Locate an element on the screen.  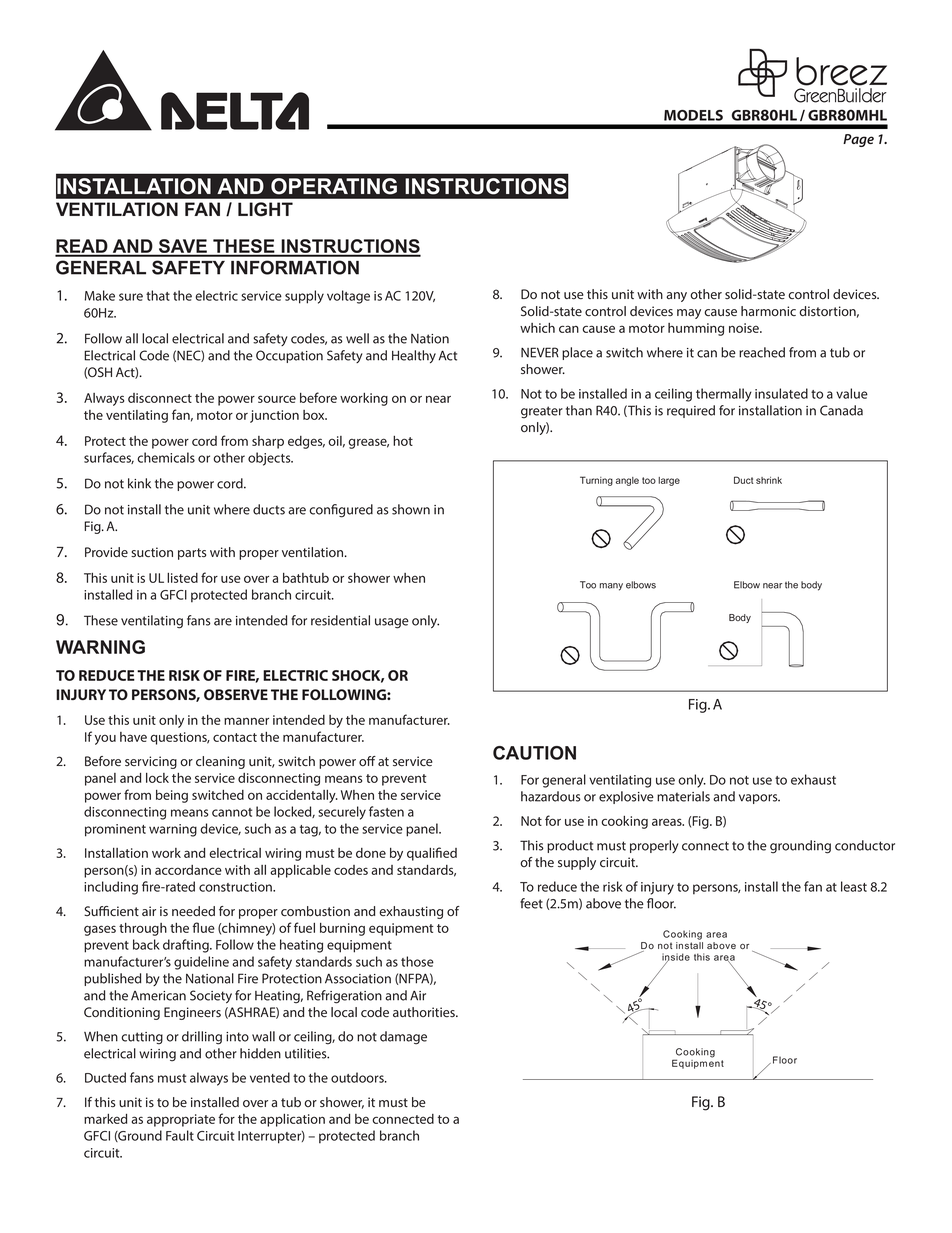
being is located at coordinates (172, 796).
